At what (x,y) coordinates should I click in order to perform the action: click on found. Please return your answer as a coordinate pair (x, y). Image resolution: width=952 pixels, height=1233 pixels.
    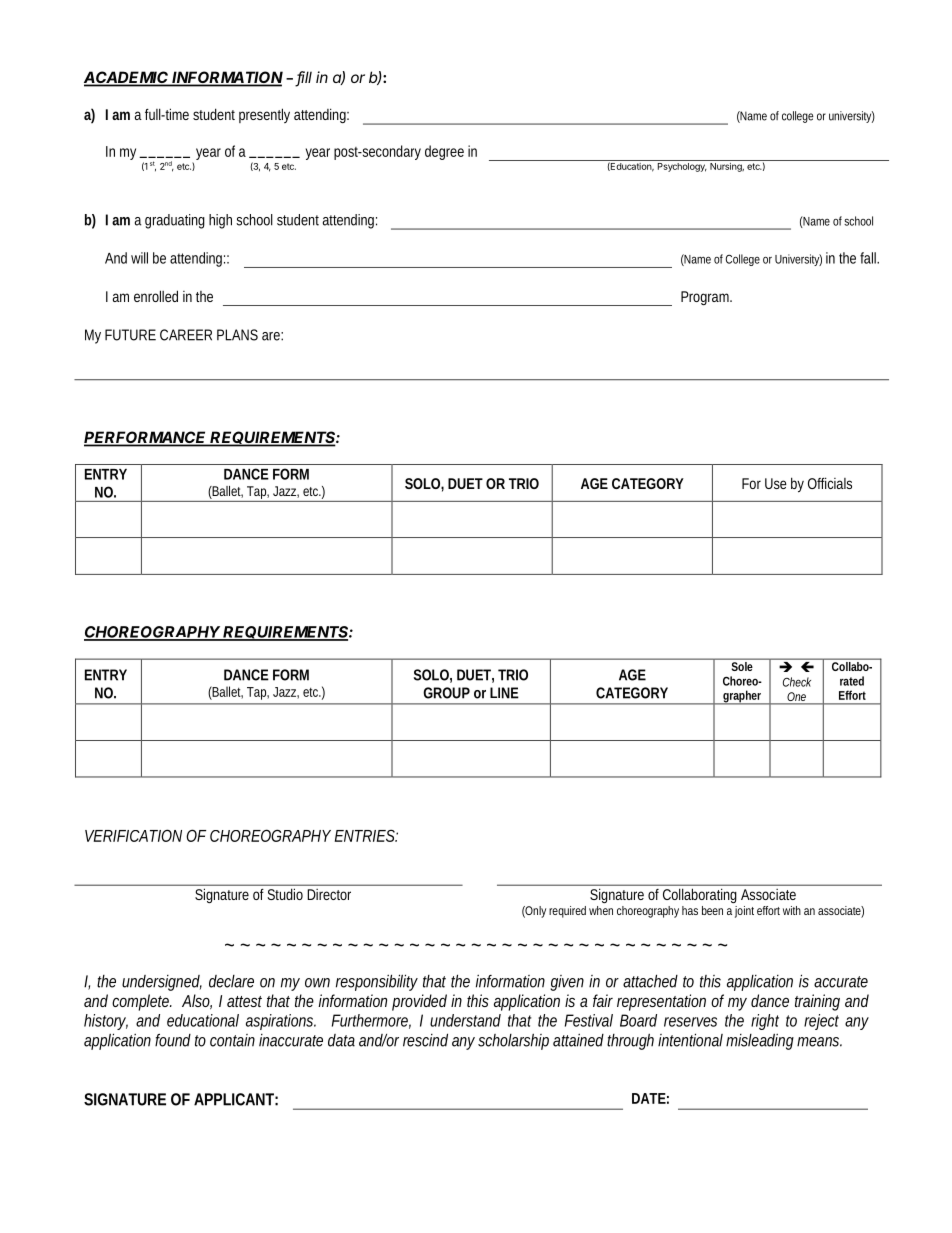
    Looking at the image, I should click on (173, 1040).
